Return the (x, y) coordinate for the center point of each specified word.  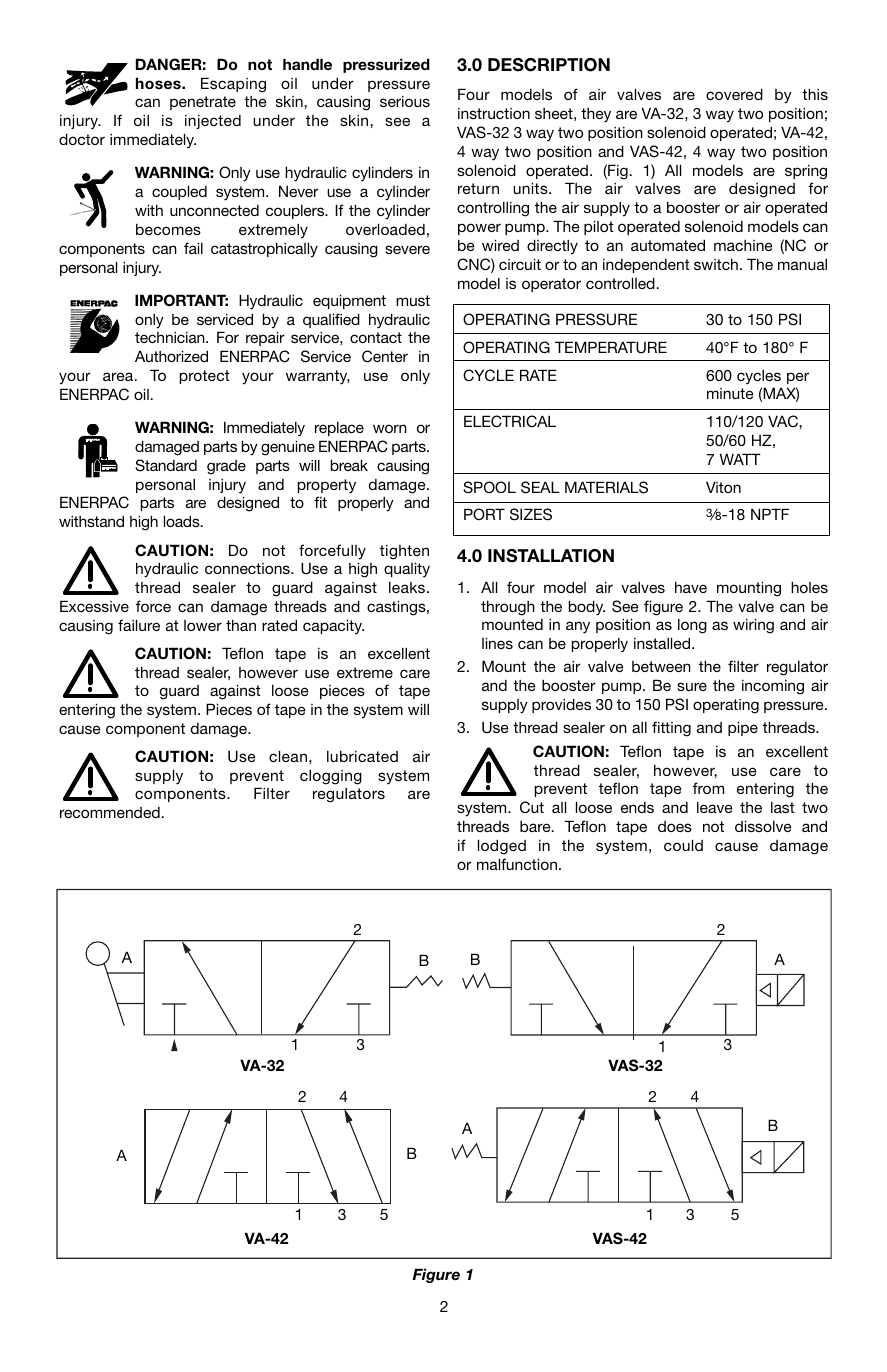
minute (730, 393)
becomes (168, 229)
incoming (773, 687)
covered (734, 94)
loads (183, 521)
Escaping (233, 85)
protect (205, 377)
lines (497, 643)
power (479, 229)
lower (203, 625)
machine (743, 245)
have (691, 587)
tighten (404, 552)
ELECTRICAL (510, 421)
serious (405, 101)
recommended (111, 812)
